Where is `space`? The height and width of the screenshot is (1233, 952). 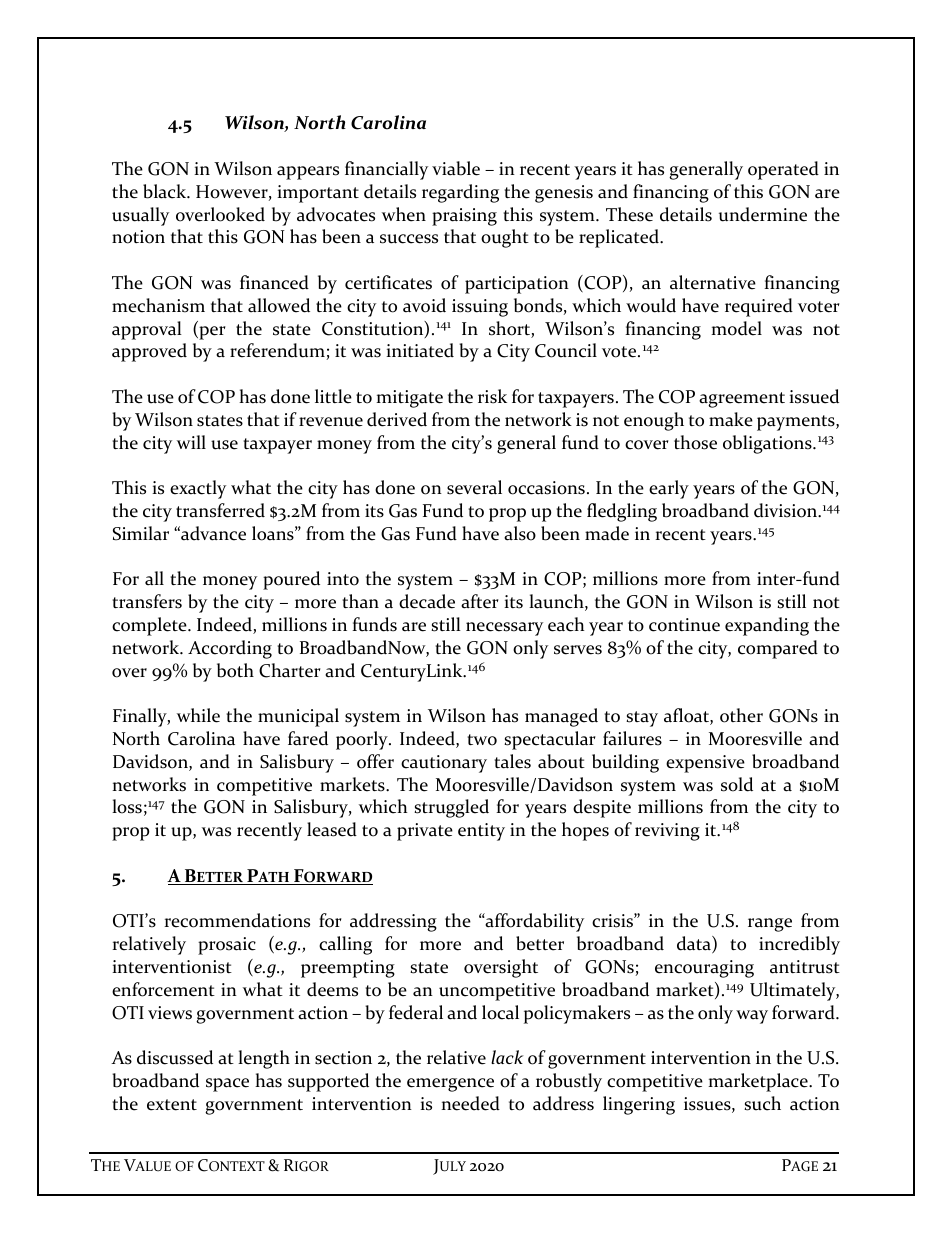 space is located at coordinates (227, 1085).
